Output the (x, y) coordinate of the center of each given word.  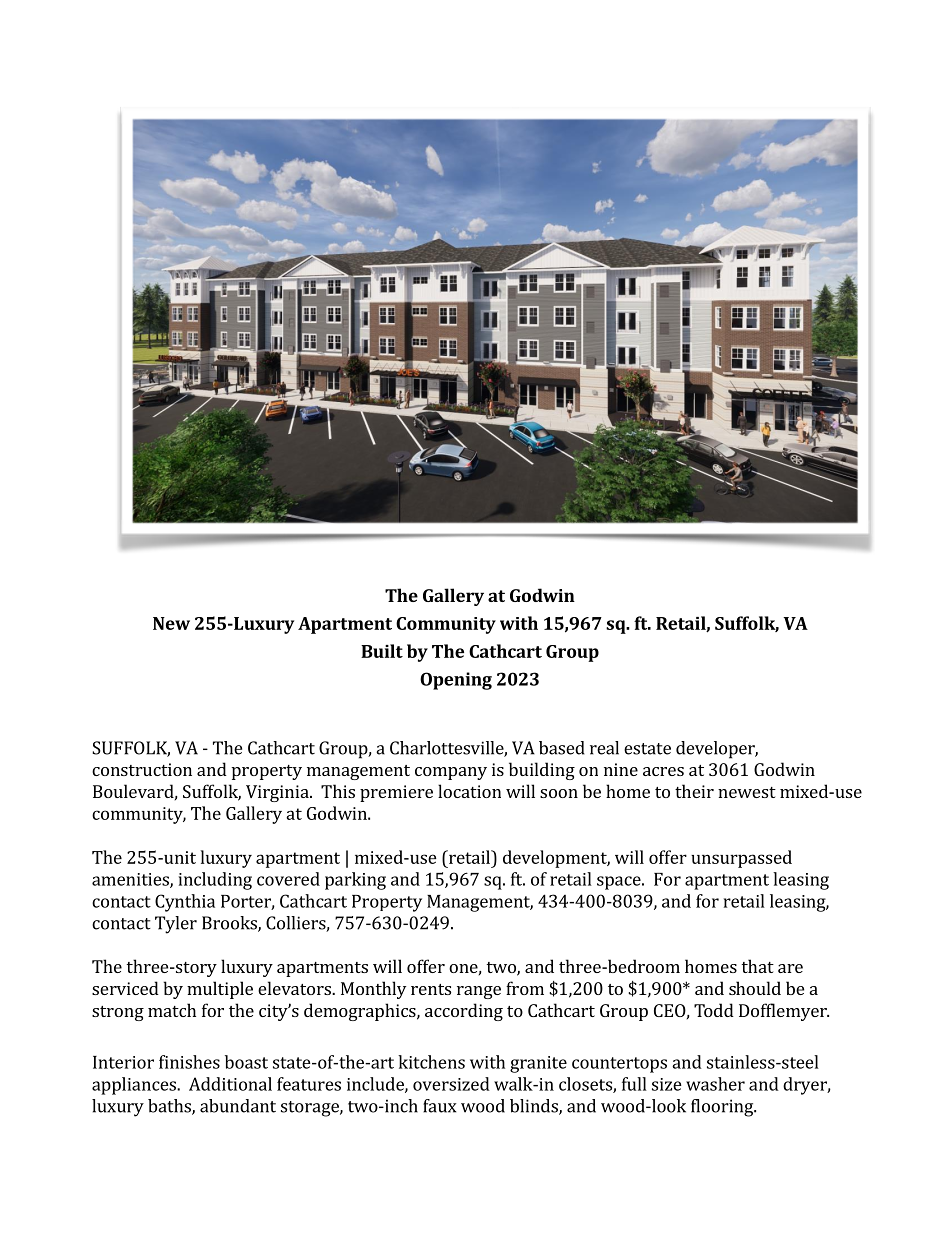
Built (382, 651)
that (757, 966)
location (469, 791)
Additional (230, 1084)
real (604, 748)
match (172, 1010)
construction (142, 769)
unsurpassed (741, 859)
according (464, 1012)
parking (355, 881)
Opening (456, 681)
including (215, 881)
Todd (714, 1010)
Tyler (176, 925)
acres (663, 771)
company (451, 773)
